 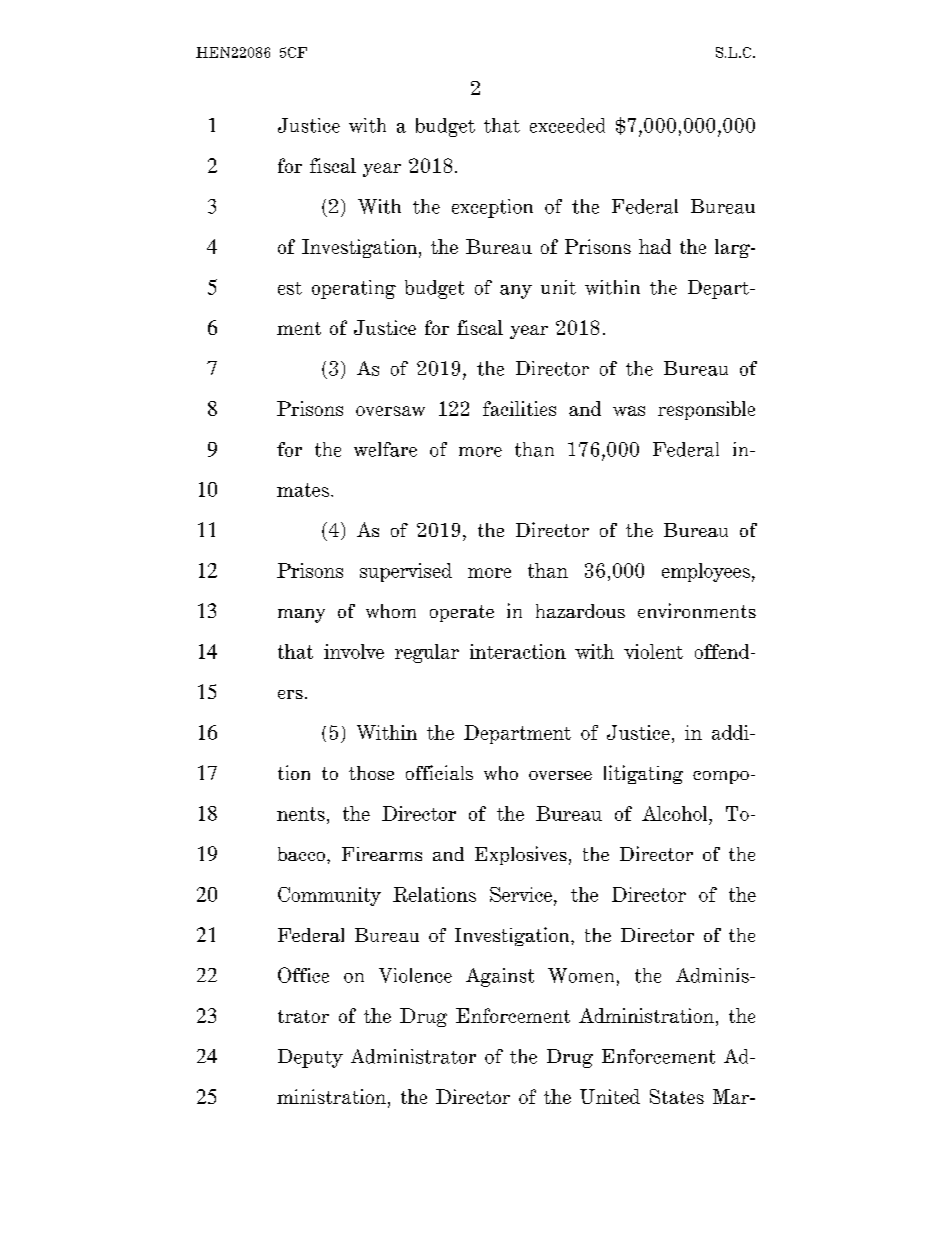 What do you see at coordinates (354, 651) in the image?
I see `involve` at bounding box center [354, 651].
